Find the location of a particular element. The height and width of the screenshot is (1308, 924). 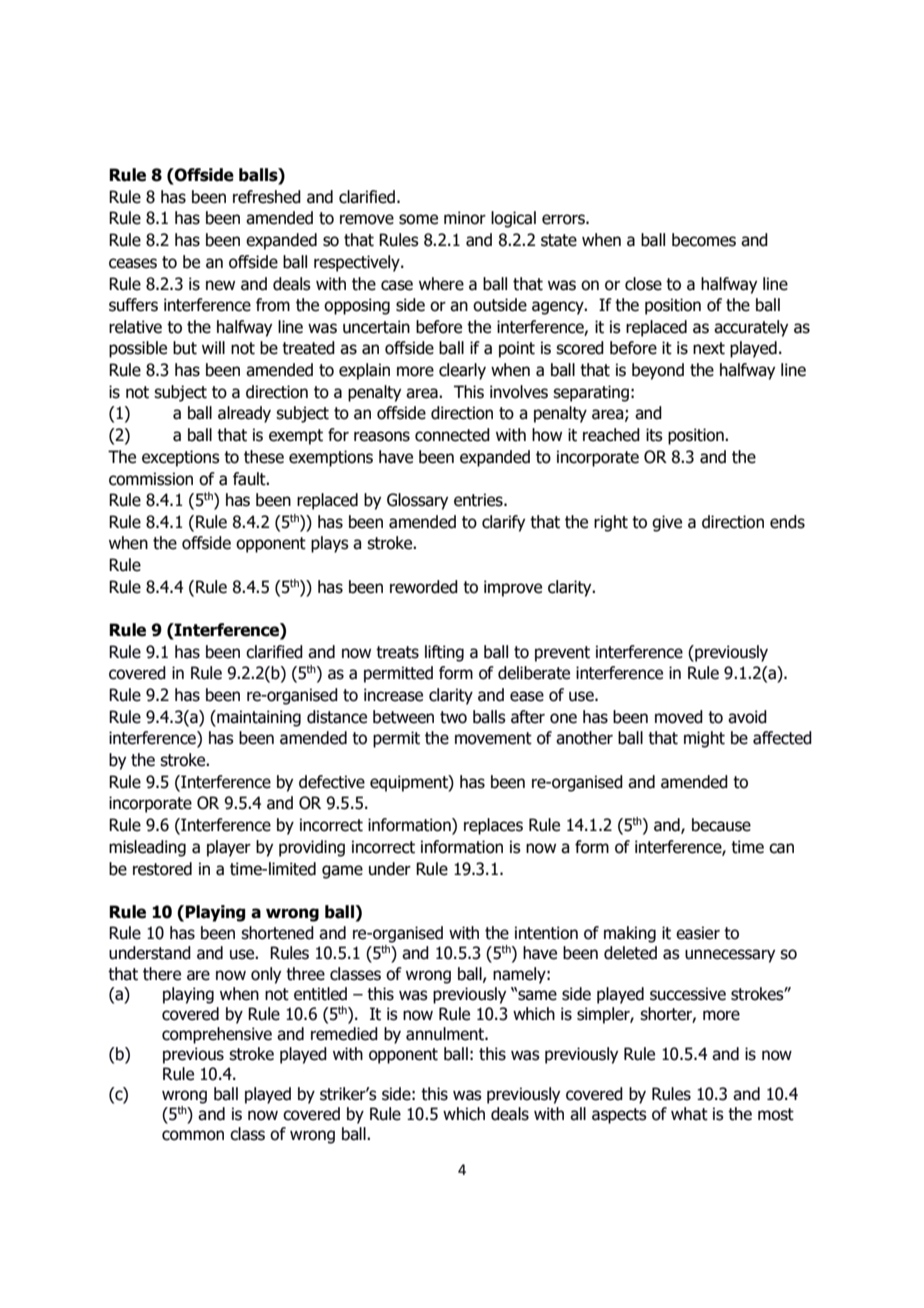

annulment is located at coordinates (446, 1034).
